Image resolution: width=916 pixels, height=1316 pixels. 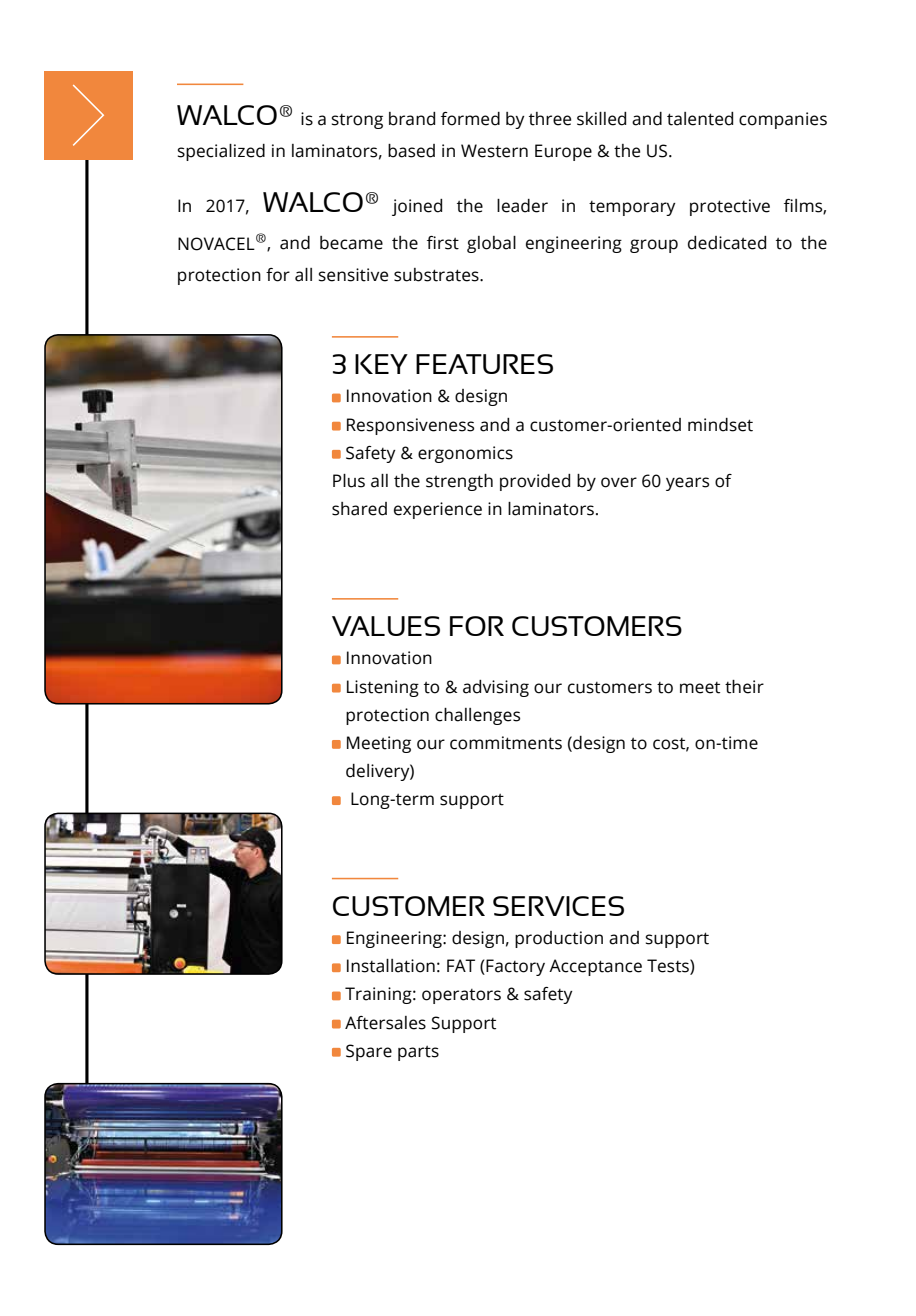 What do you see at coordinates (221, 152) in the page?
I see `specialized` at bounding box center [221, 152].
